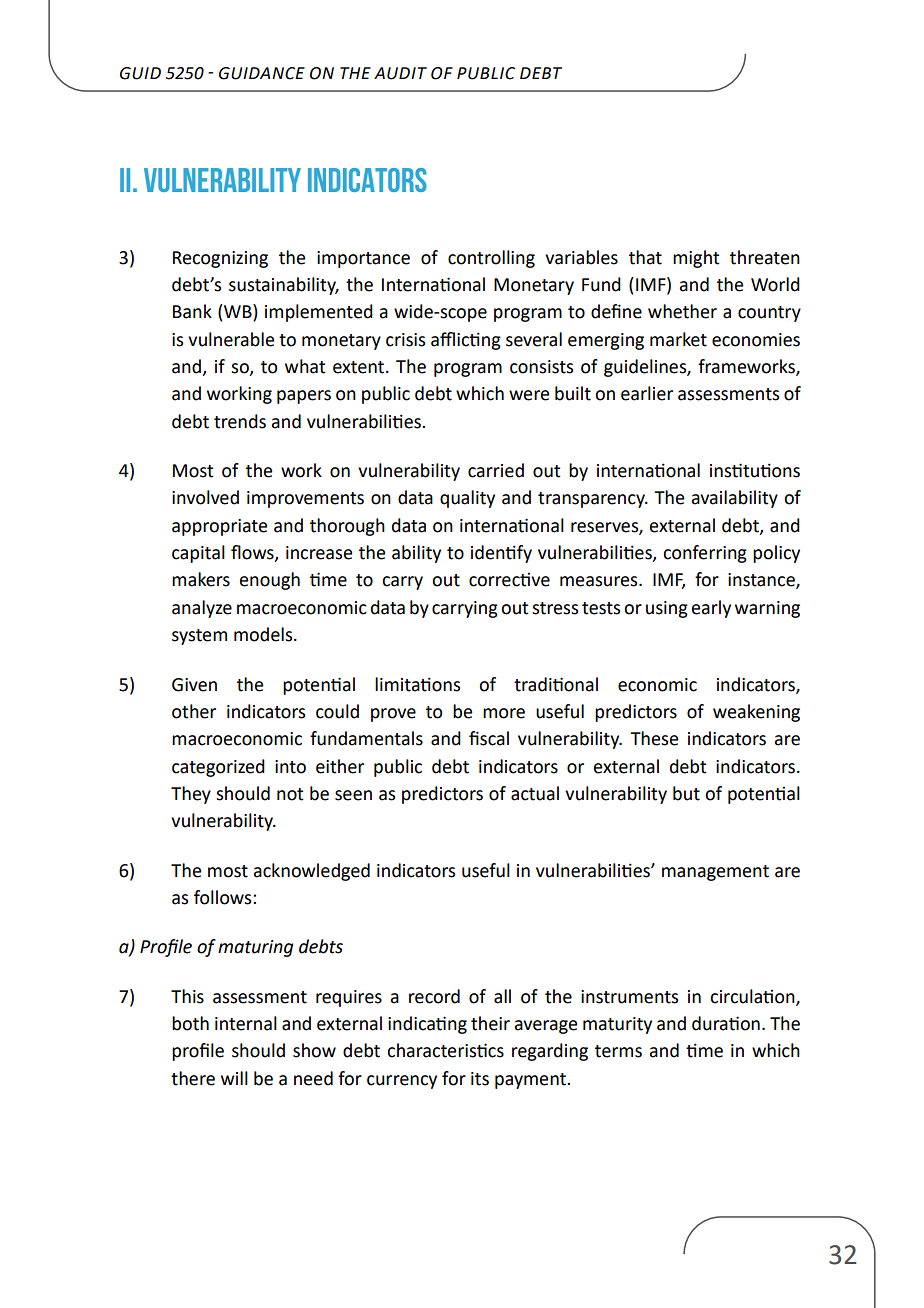 The width and height of the document is (924, 1308). What do you see at coordinates (246, 1023) in the document?
I see `internal` at bounding box center [246, 1023].
